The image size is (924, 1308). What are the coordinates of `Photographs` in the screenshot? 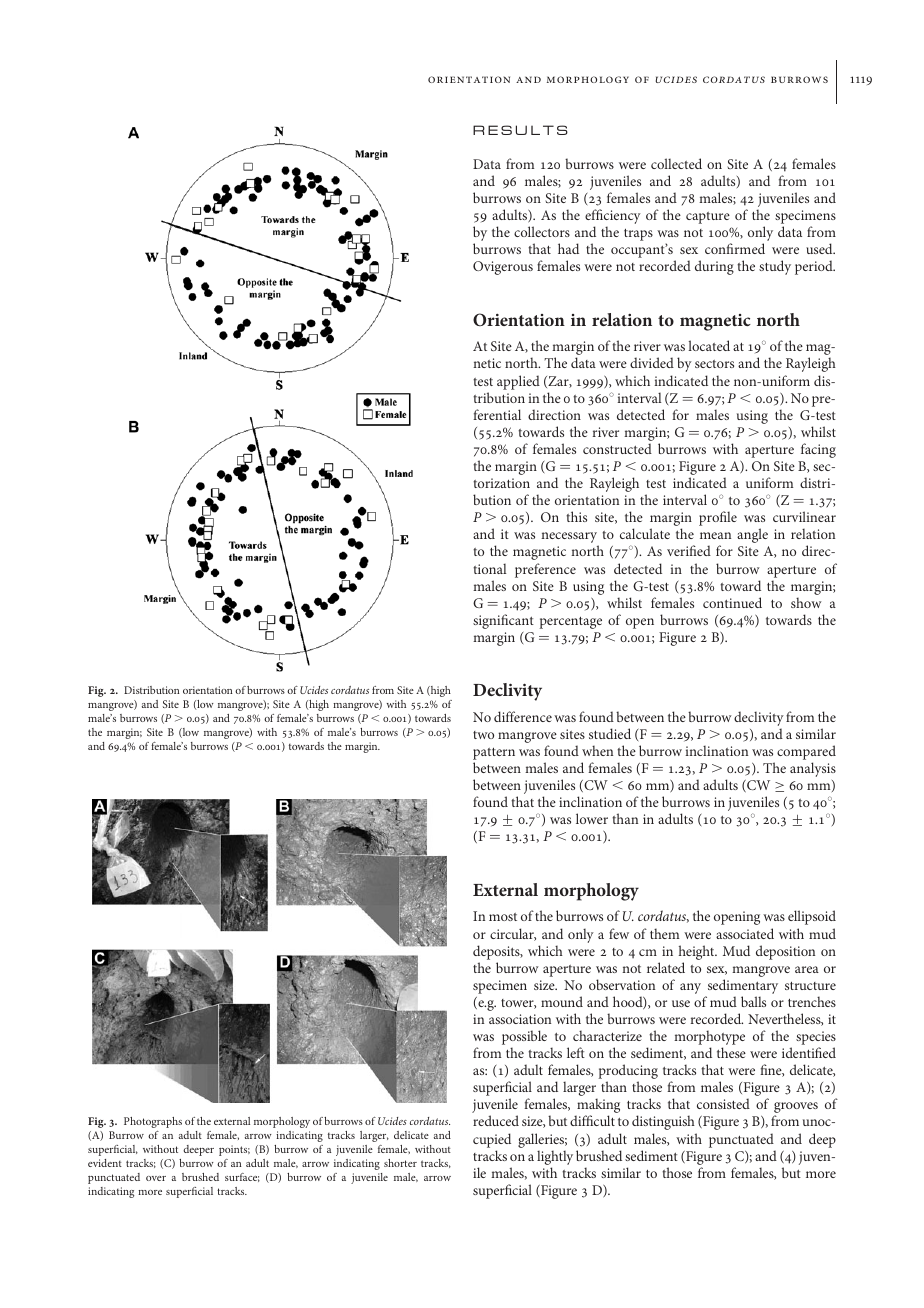 It's located at (153, 1122).
